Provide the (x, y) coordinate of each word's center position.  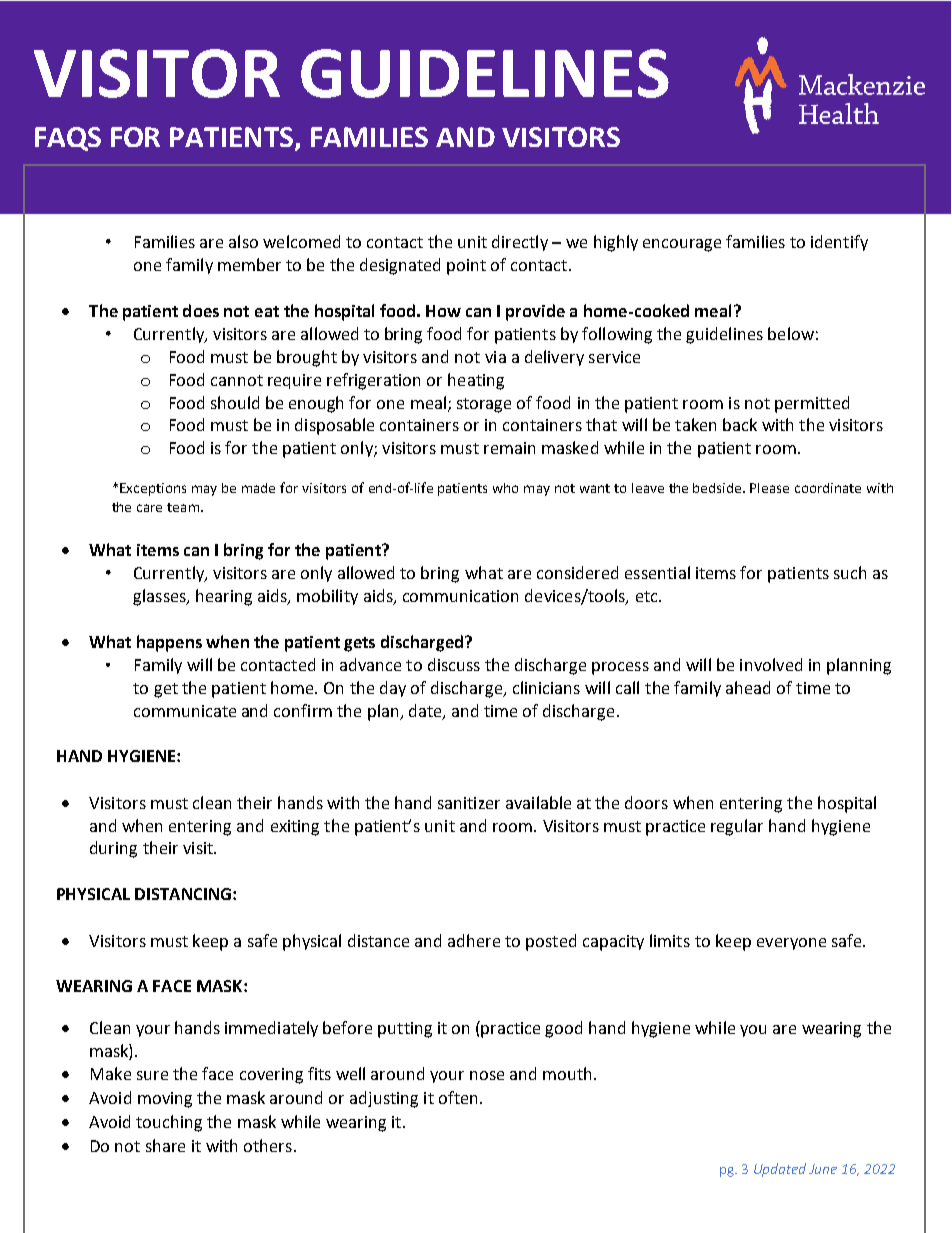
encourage (682, 245)
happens (169, 643)
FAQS (68, 139)
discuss (454, 664)
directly (520, 243)
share (165, 1145)
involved (771, 664)
